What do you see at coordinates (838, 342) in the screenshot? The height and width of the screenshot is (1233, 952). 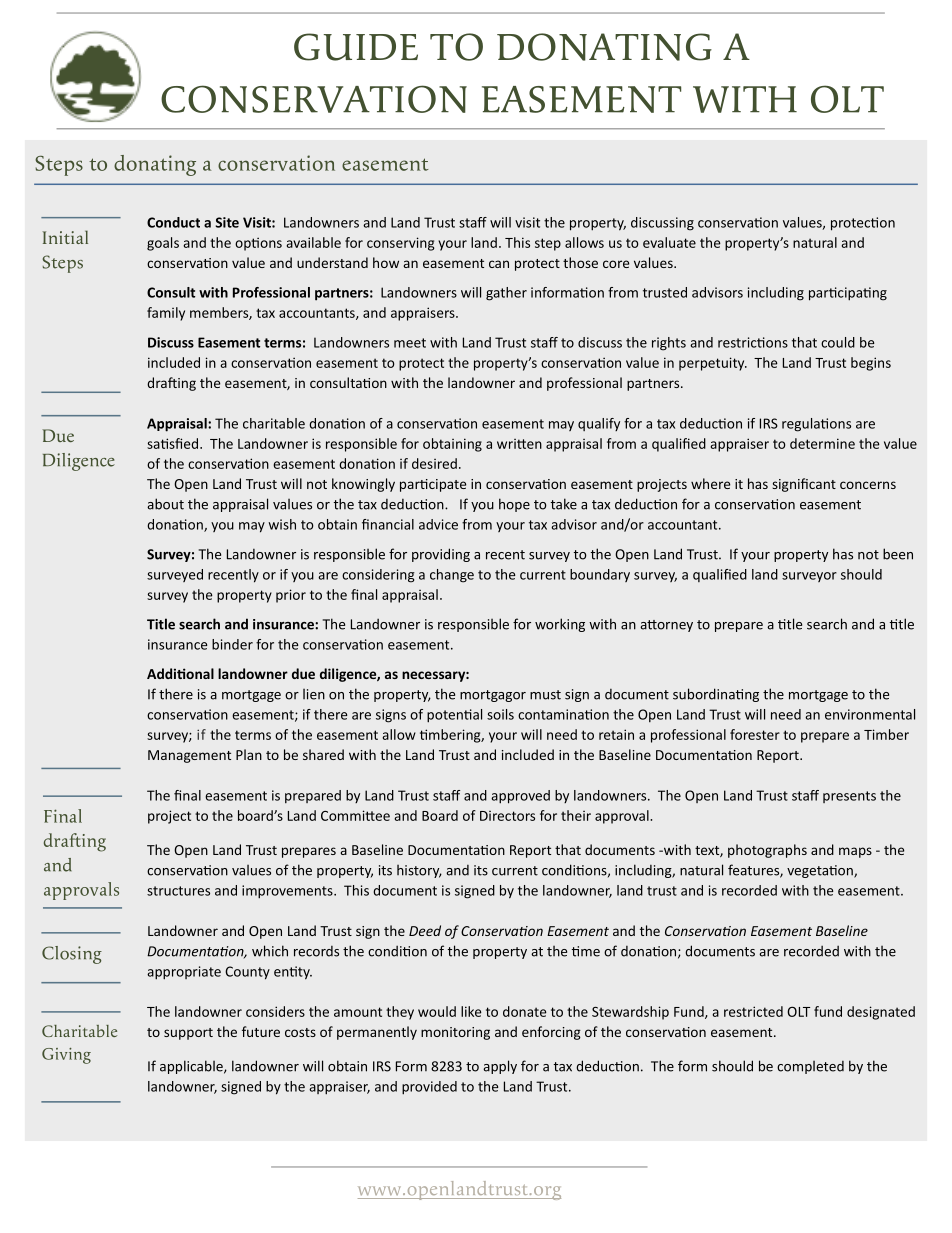 I see `could` at bounding box center [838, 342].
